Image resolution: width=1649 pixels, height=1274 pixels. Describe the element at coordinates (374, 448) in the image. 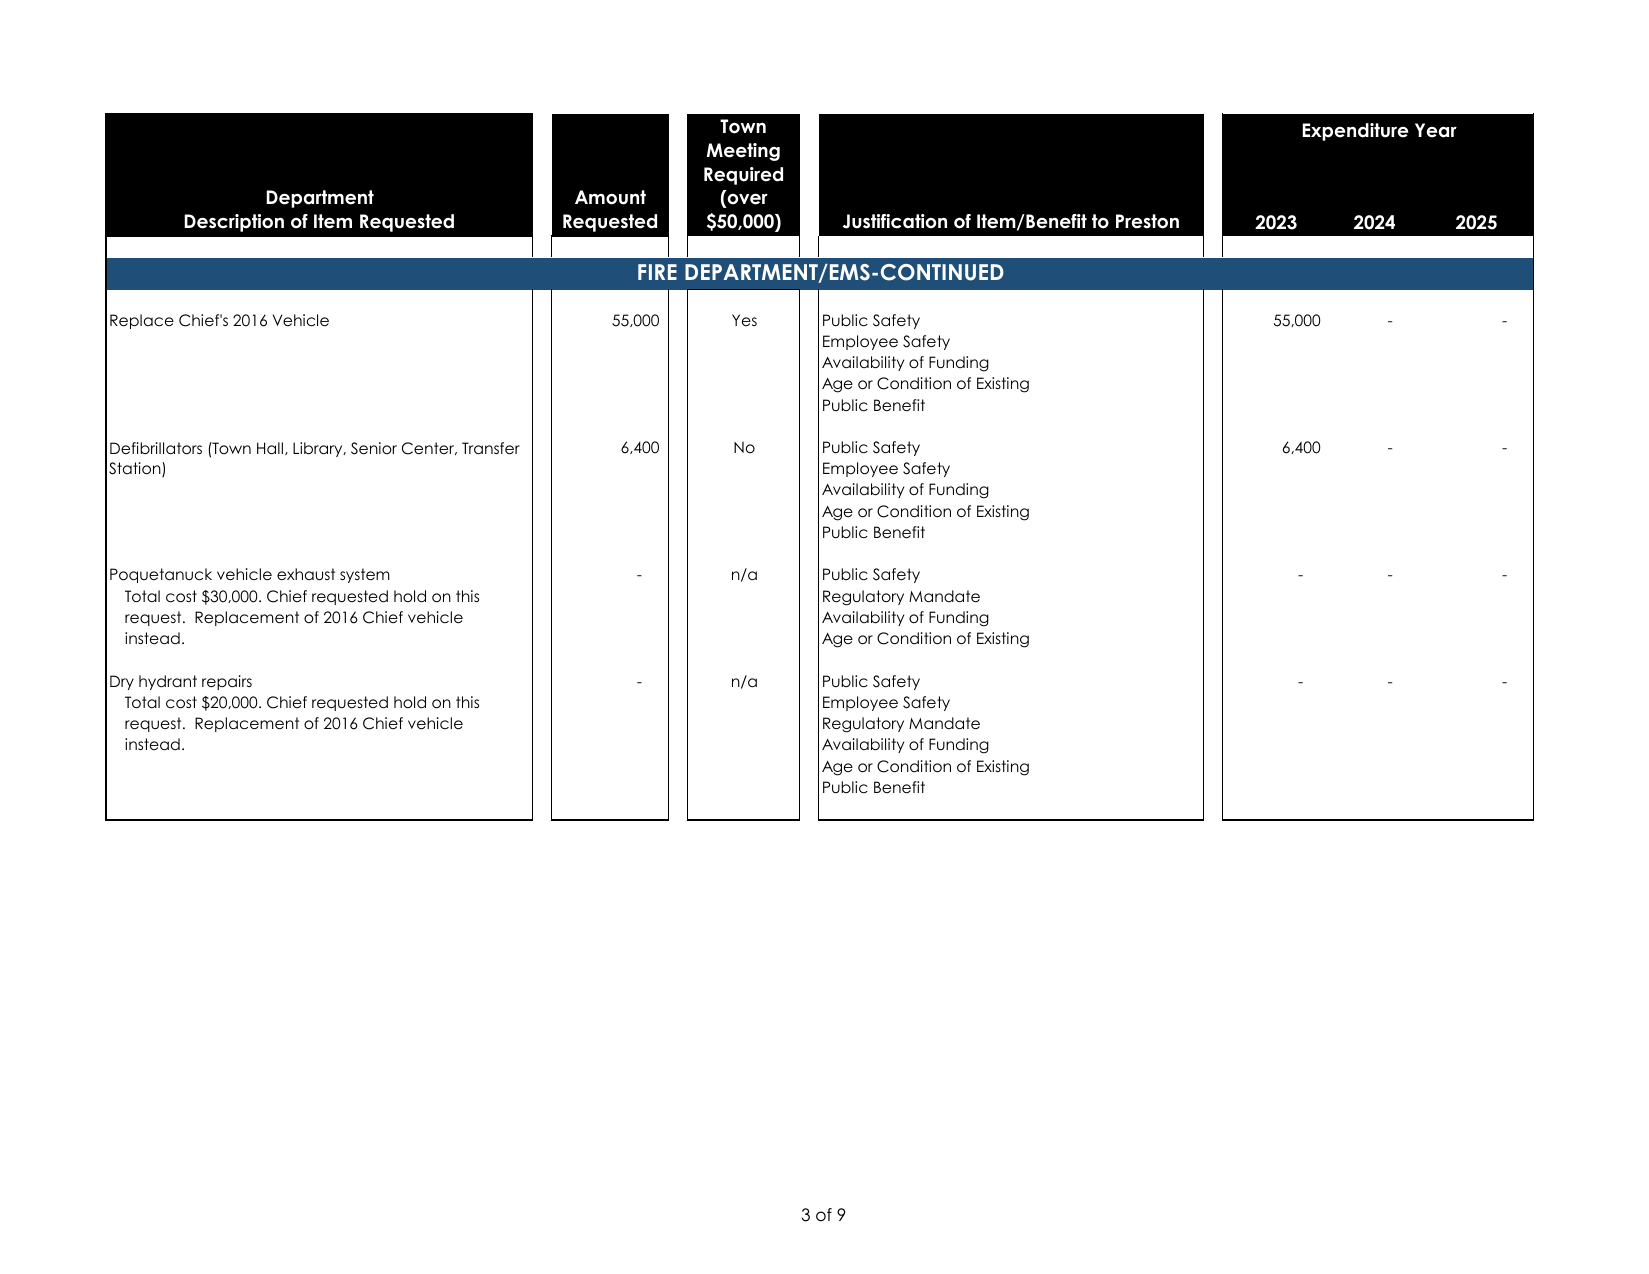

I see `Senior` at that location.
